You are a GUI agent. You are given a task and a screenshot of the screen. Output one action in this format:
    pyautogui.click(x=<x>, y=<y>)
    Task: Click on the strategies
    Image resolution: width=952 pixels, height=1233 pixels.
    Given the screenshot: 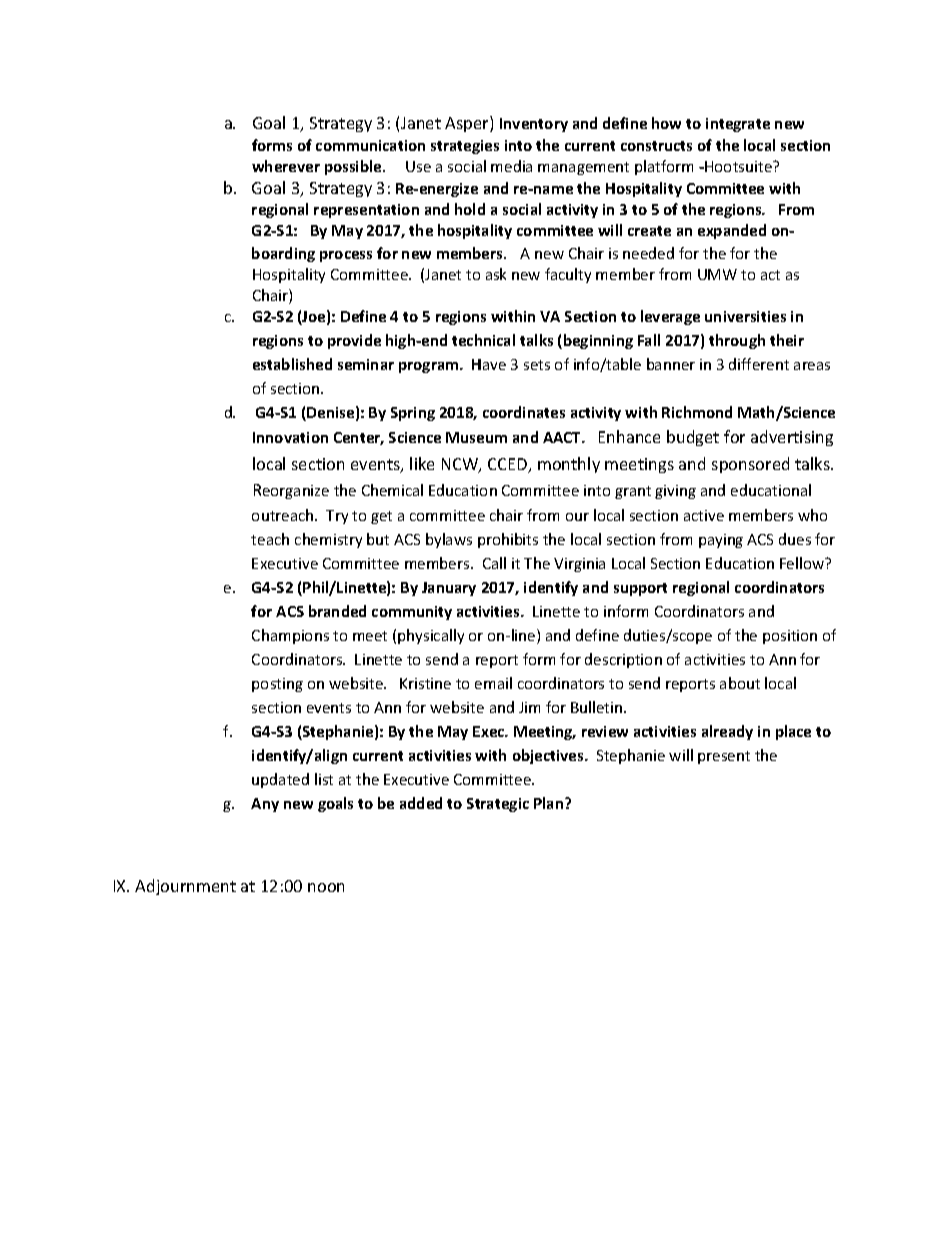 What is the action you would take?
    pyautogui.click(x=465, y=147)
